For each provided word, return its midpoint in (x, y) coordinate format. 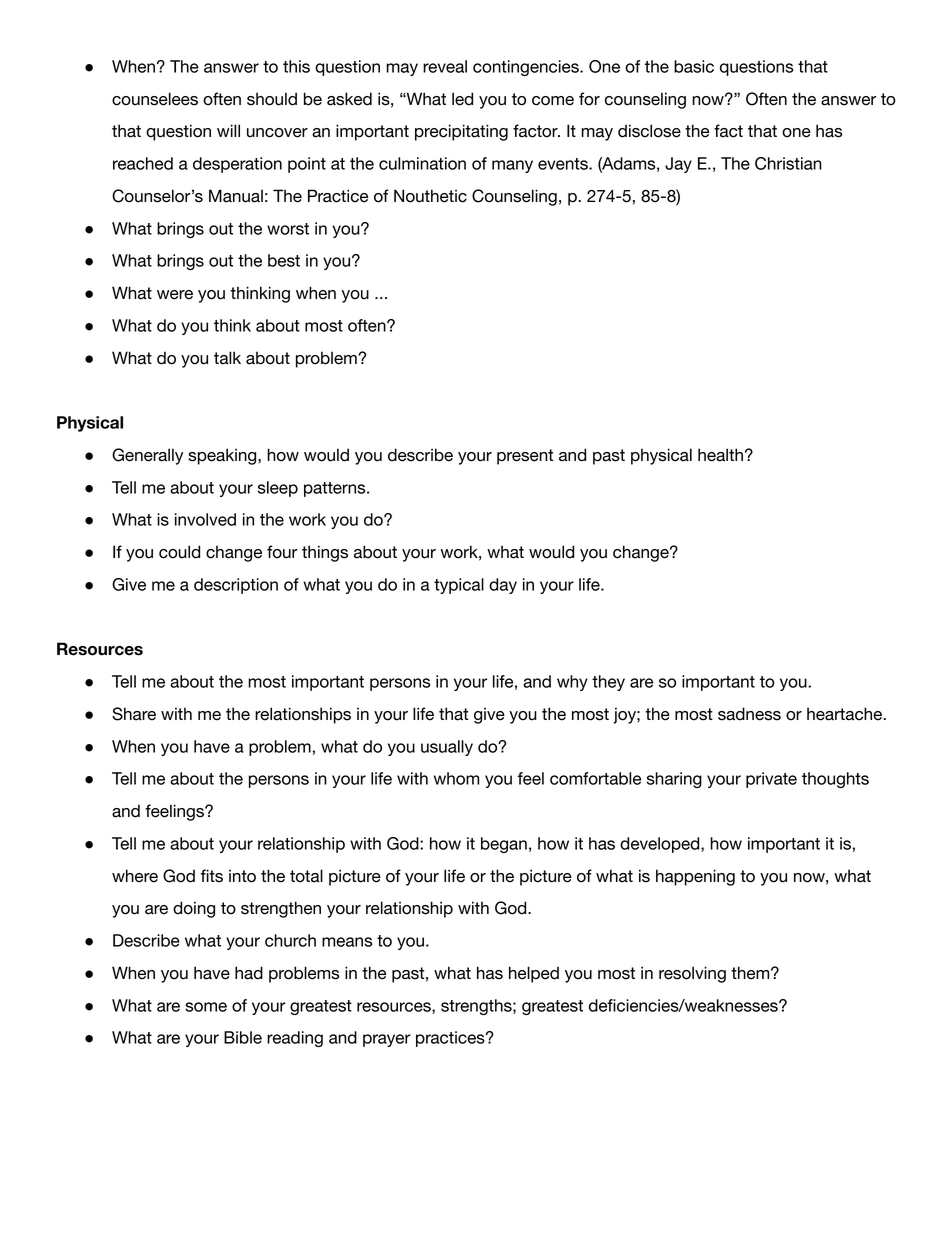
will (228, 130)
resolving (692, 974)
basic (694, 66)
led (462, 99)
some (206, 1007)
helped (534, 974)
